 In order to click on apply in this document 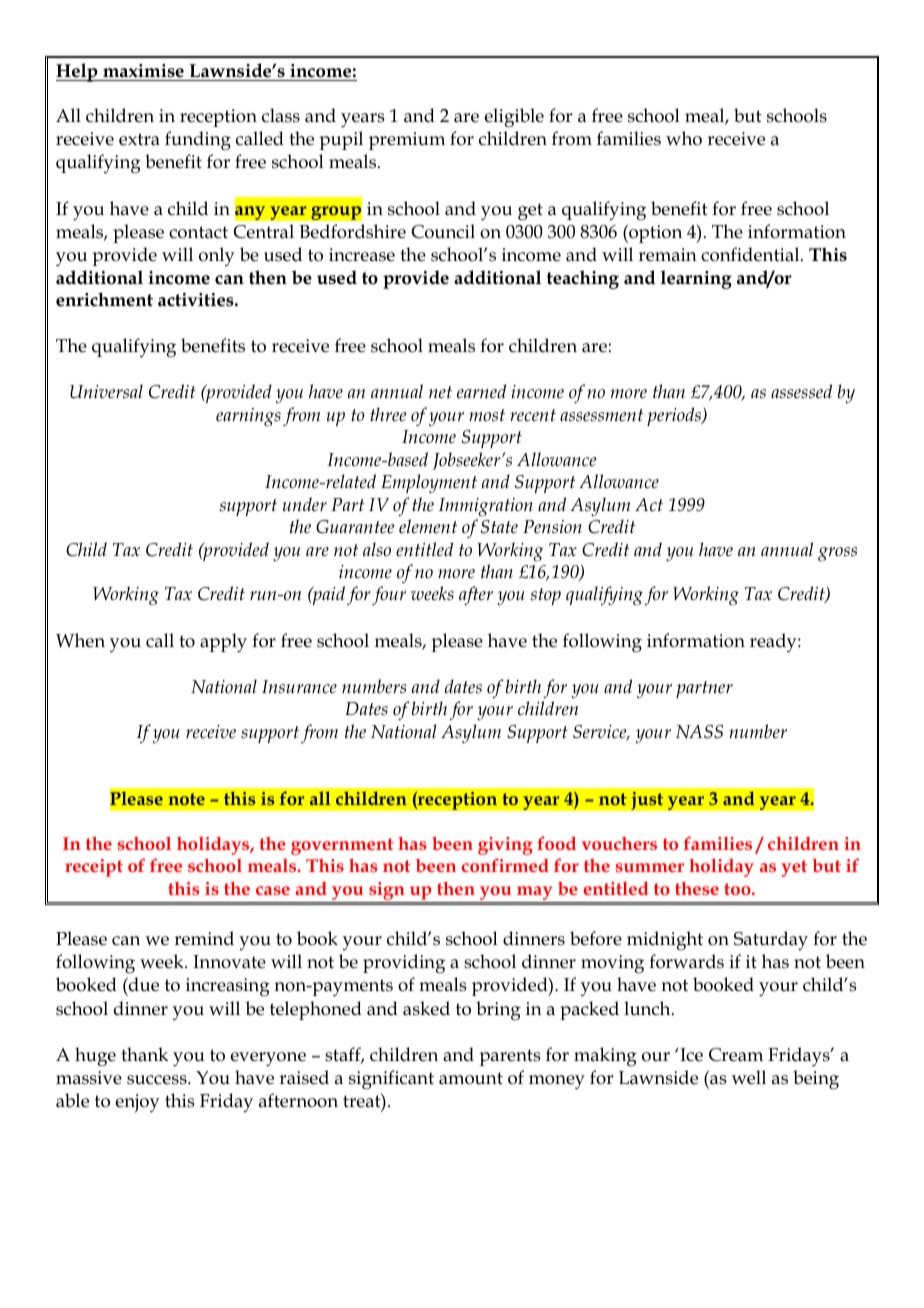, I will do `click(223, 643)`.
